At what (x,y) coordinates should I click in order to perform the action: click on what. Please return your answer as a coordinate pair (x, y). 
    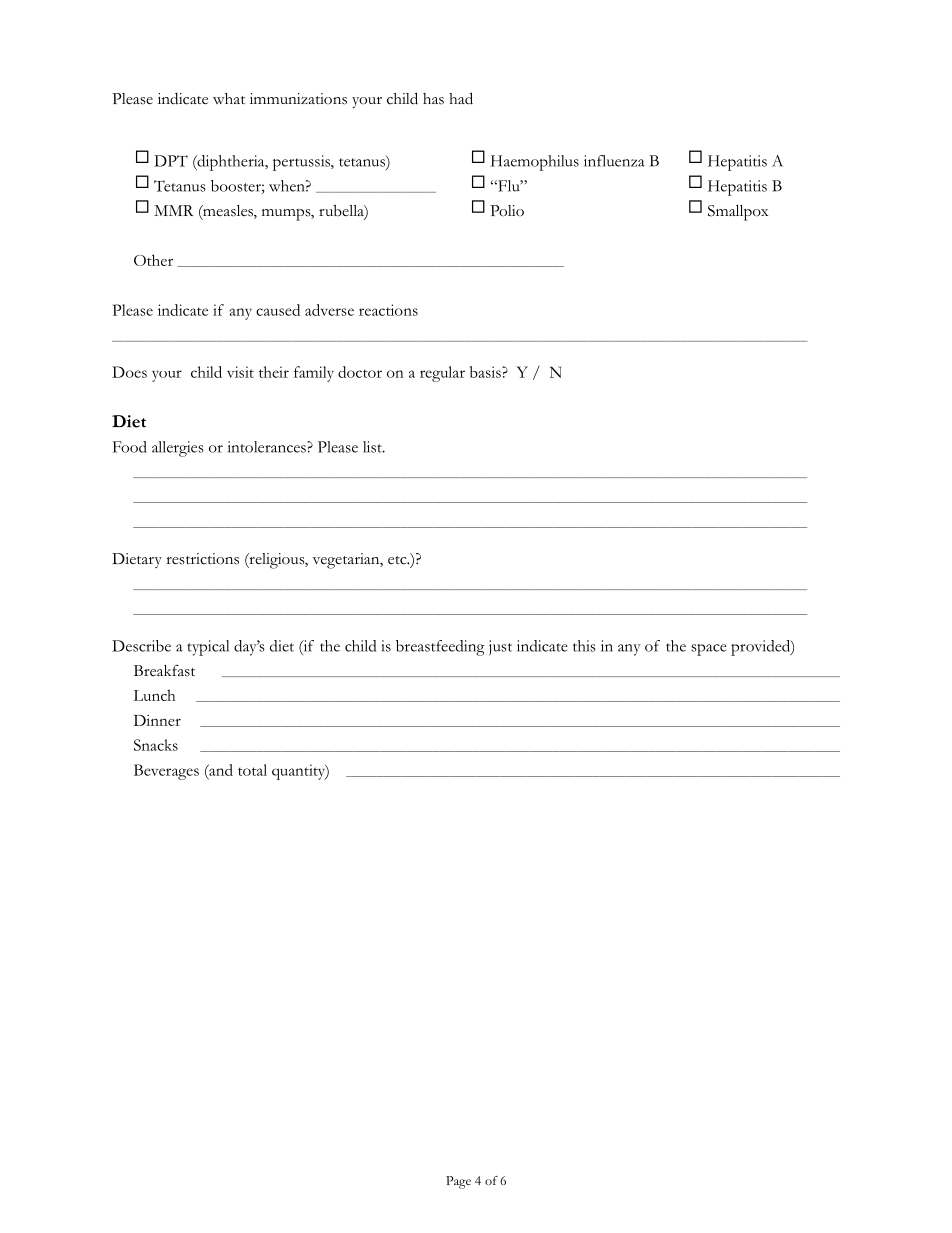
    Looking at the image, I should click on (229, 98).
